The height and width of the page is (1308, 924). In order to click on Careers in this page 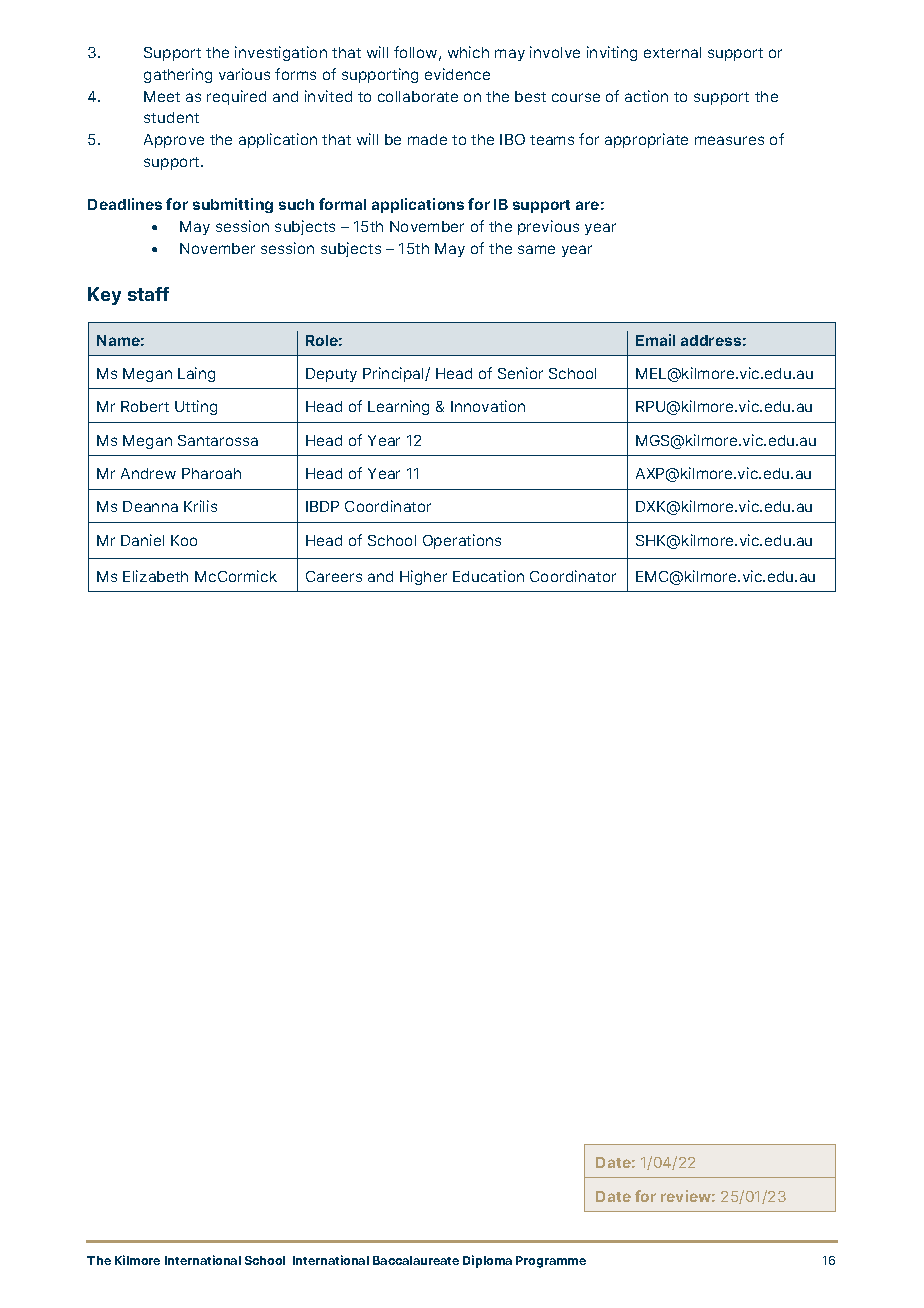, I will do `click(334, 576)`.
